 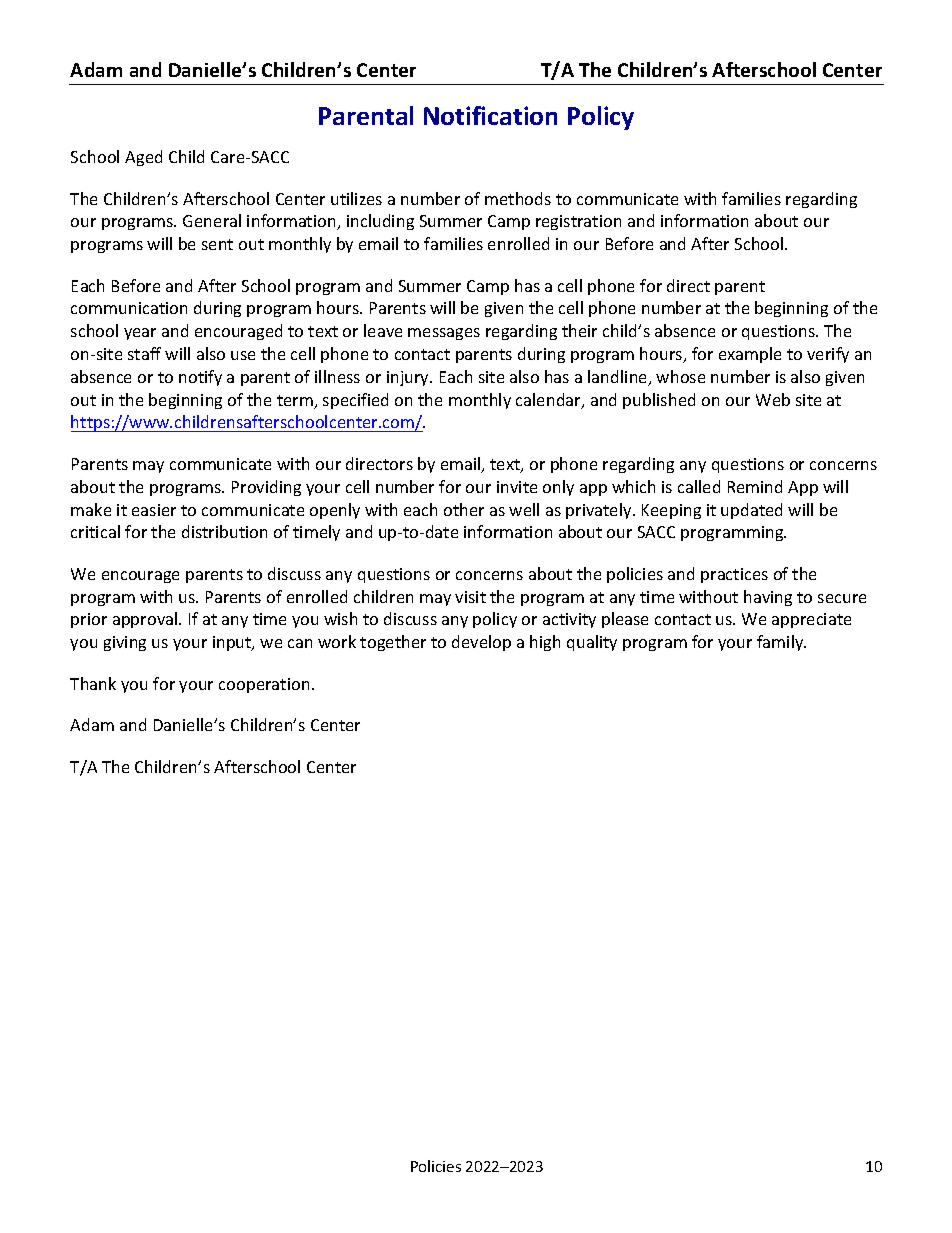 I want to click on family, so click(x=781, y=643).
